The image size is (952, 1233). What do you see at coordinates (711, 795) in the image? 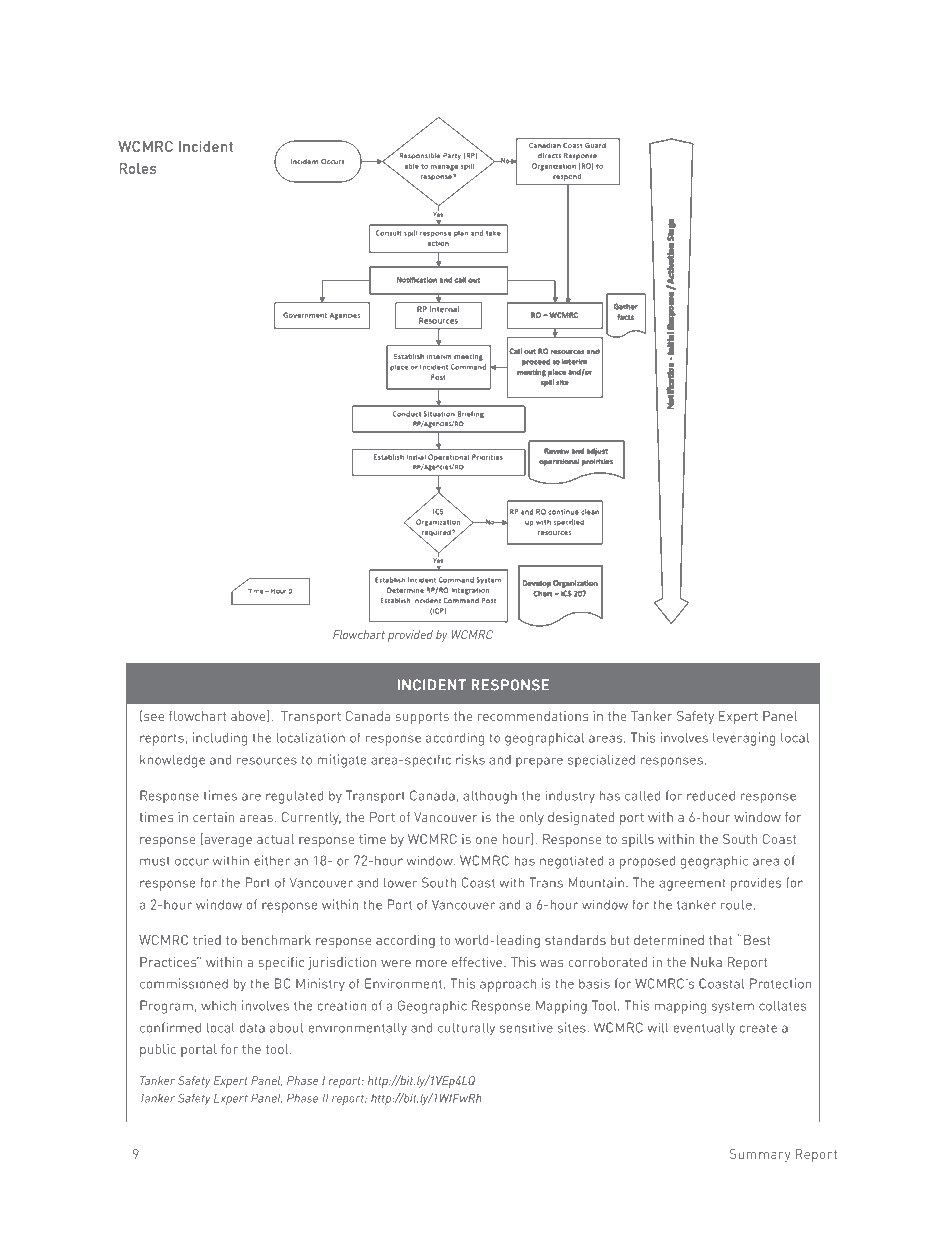
I see `reduced` at bounding box center [711, 795].
